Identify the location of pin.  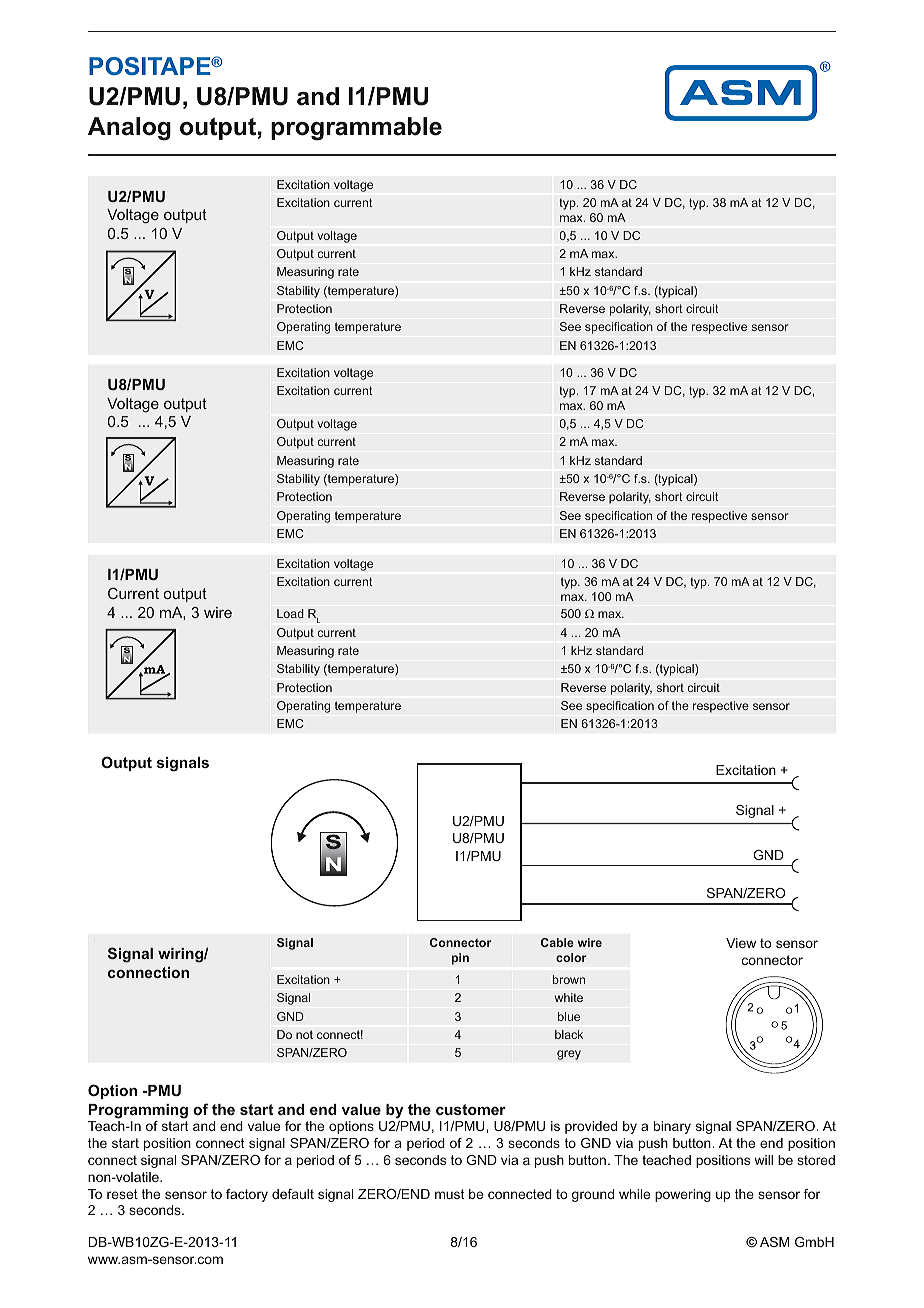
(460, 959).
